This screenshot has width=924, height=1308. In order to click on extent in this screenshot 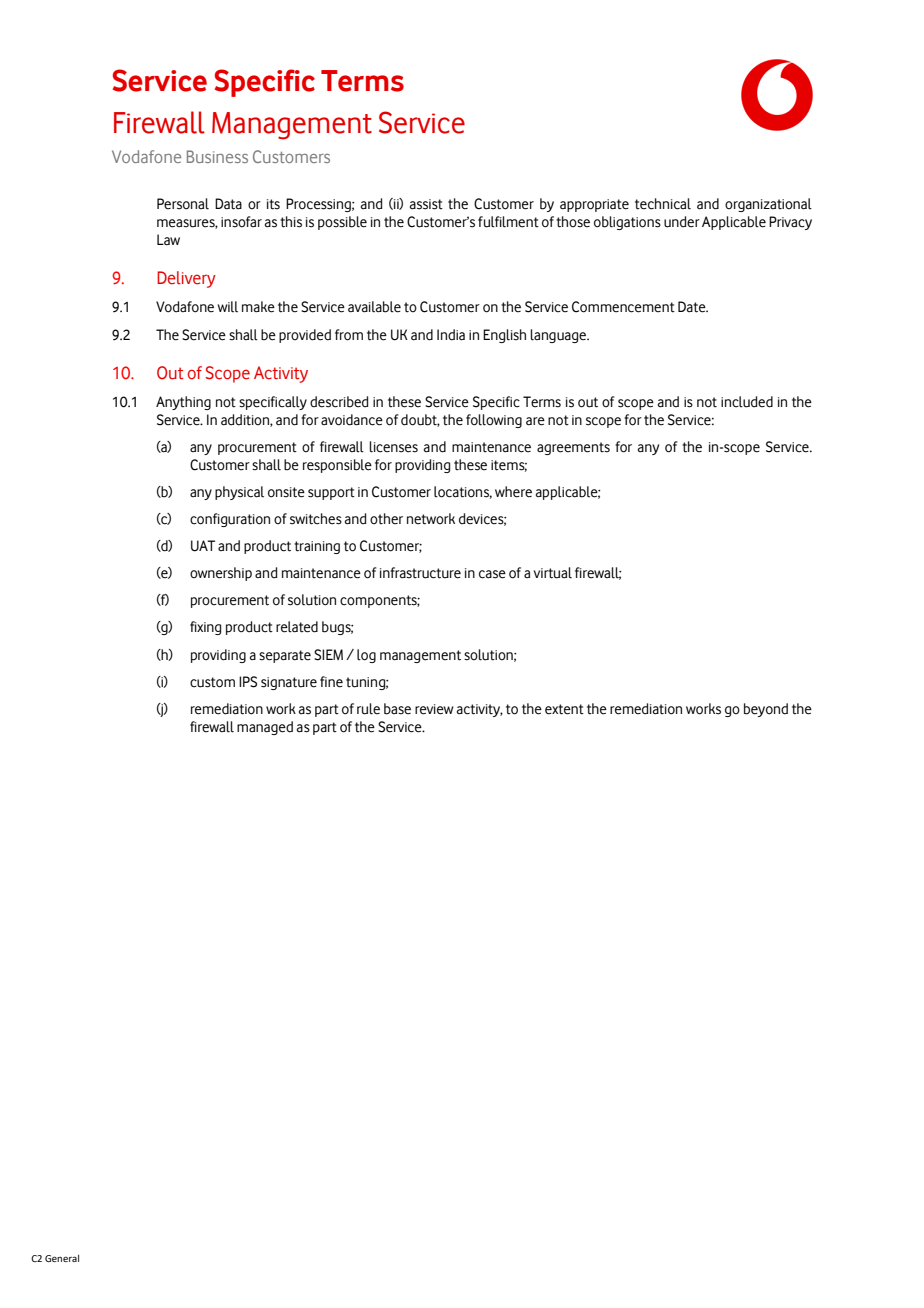, I will do `click(564, 709)`.
